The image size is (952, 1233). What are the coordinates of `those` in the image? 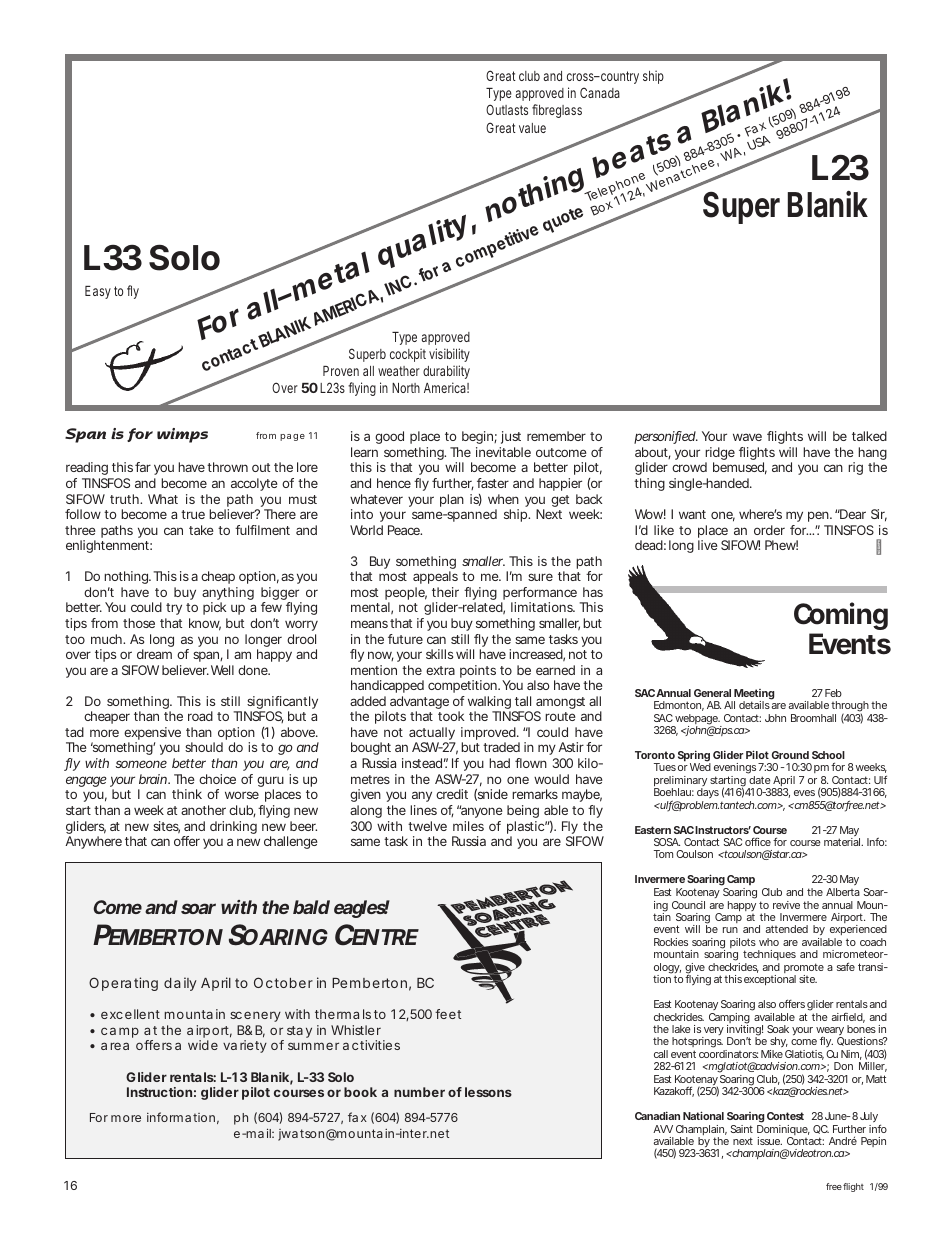 It's located at (139, 623).
